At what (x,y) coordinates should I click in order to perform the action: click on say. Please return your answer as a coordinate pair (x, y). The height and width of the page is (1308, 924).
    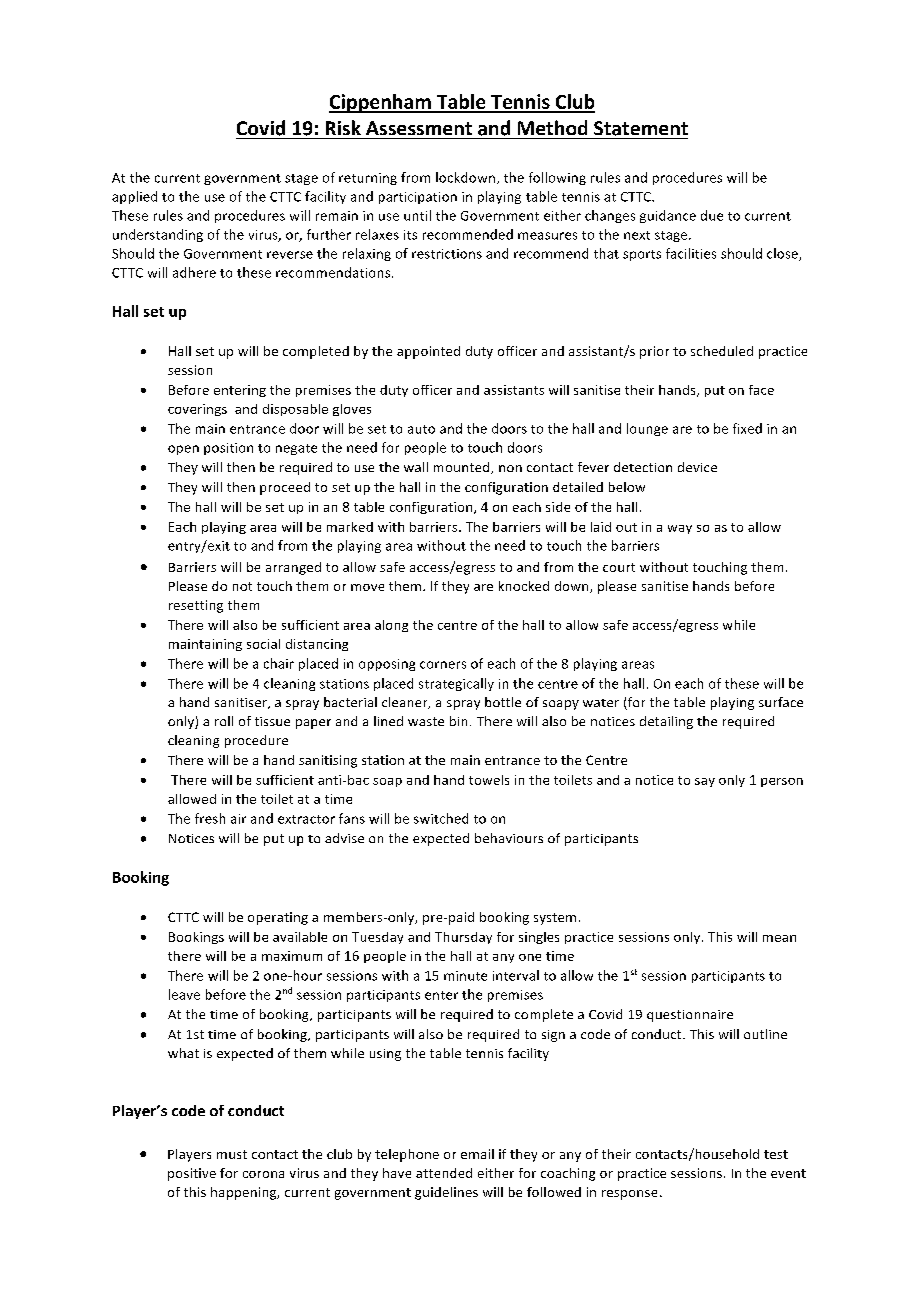
    Looking at the image, I should click on (705, 782).
